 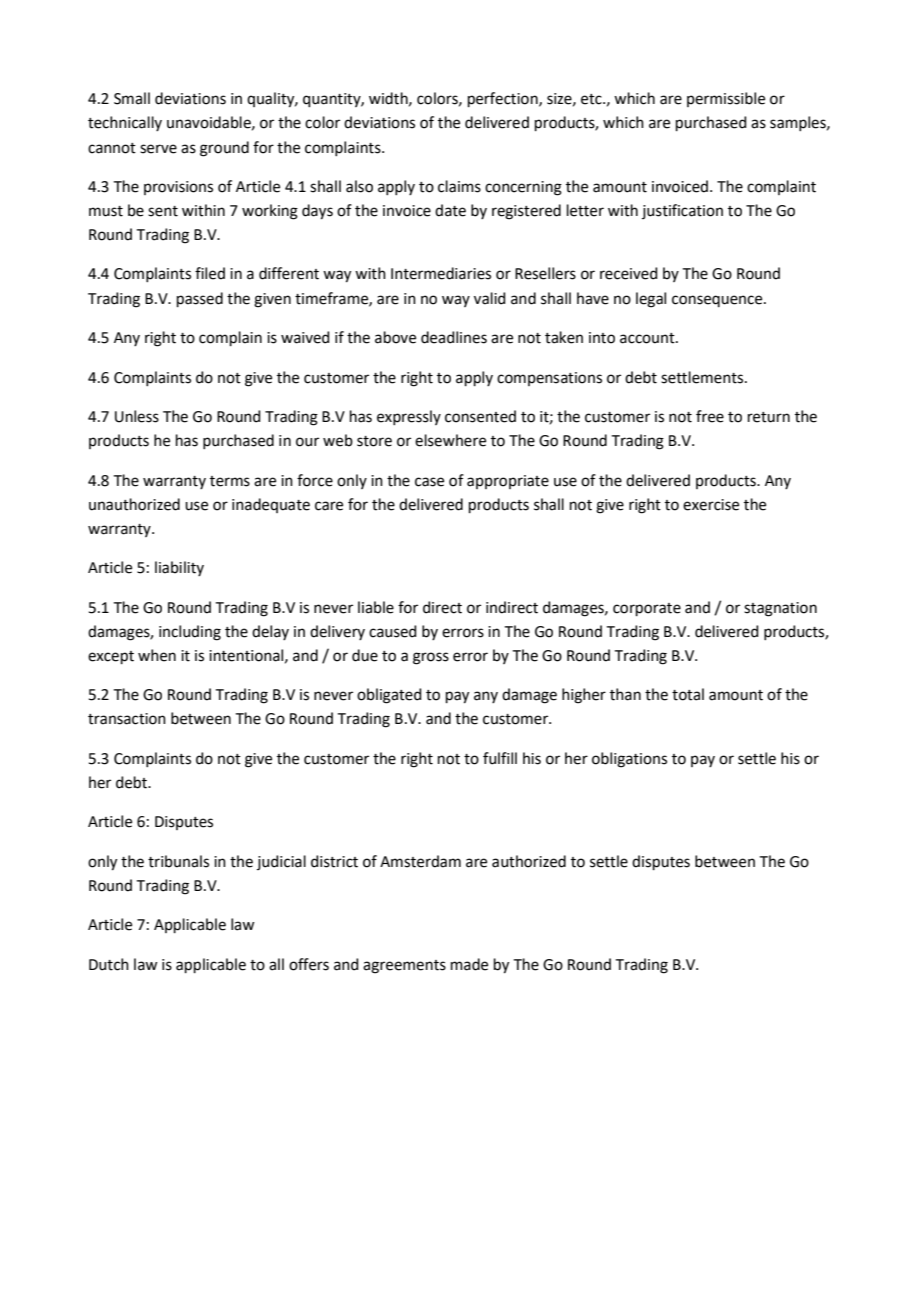 I want to click on when, so click(x=157, y=655).
